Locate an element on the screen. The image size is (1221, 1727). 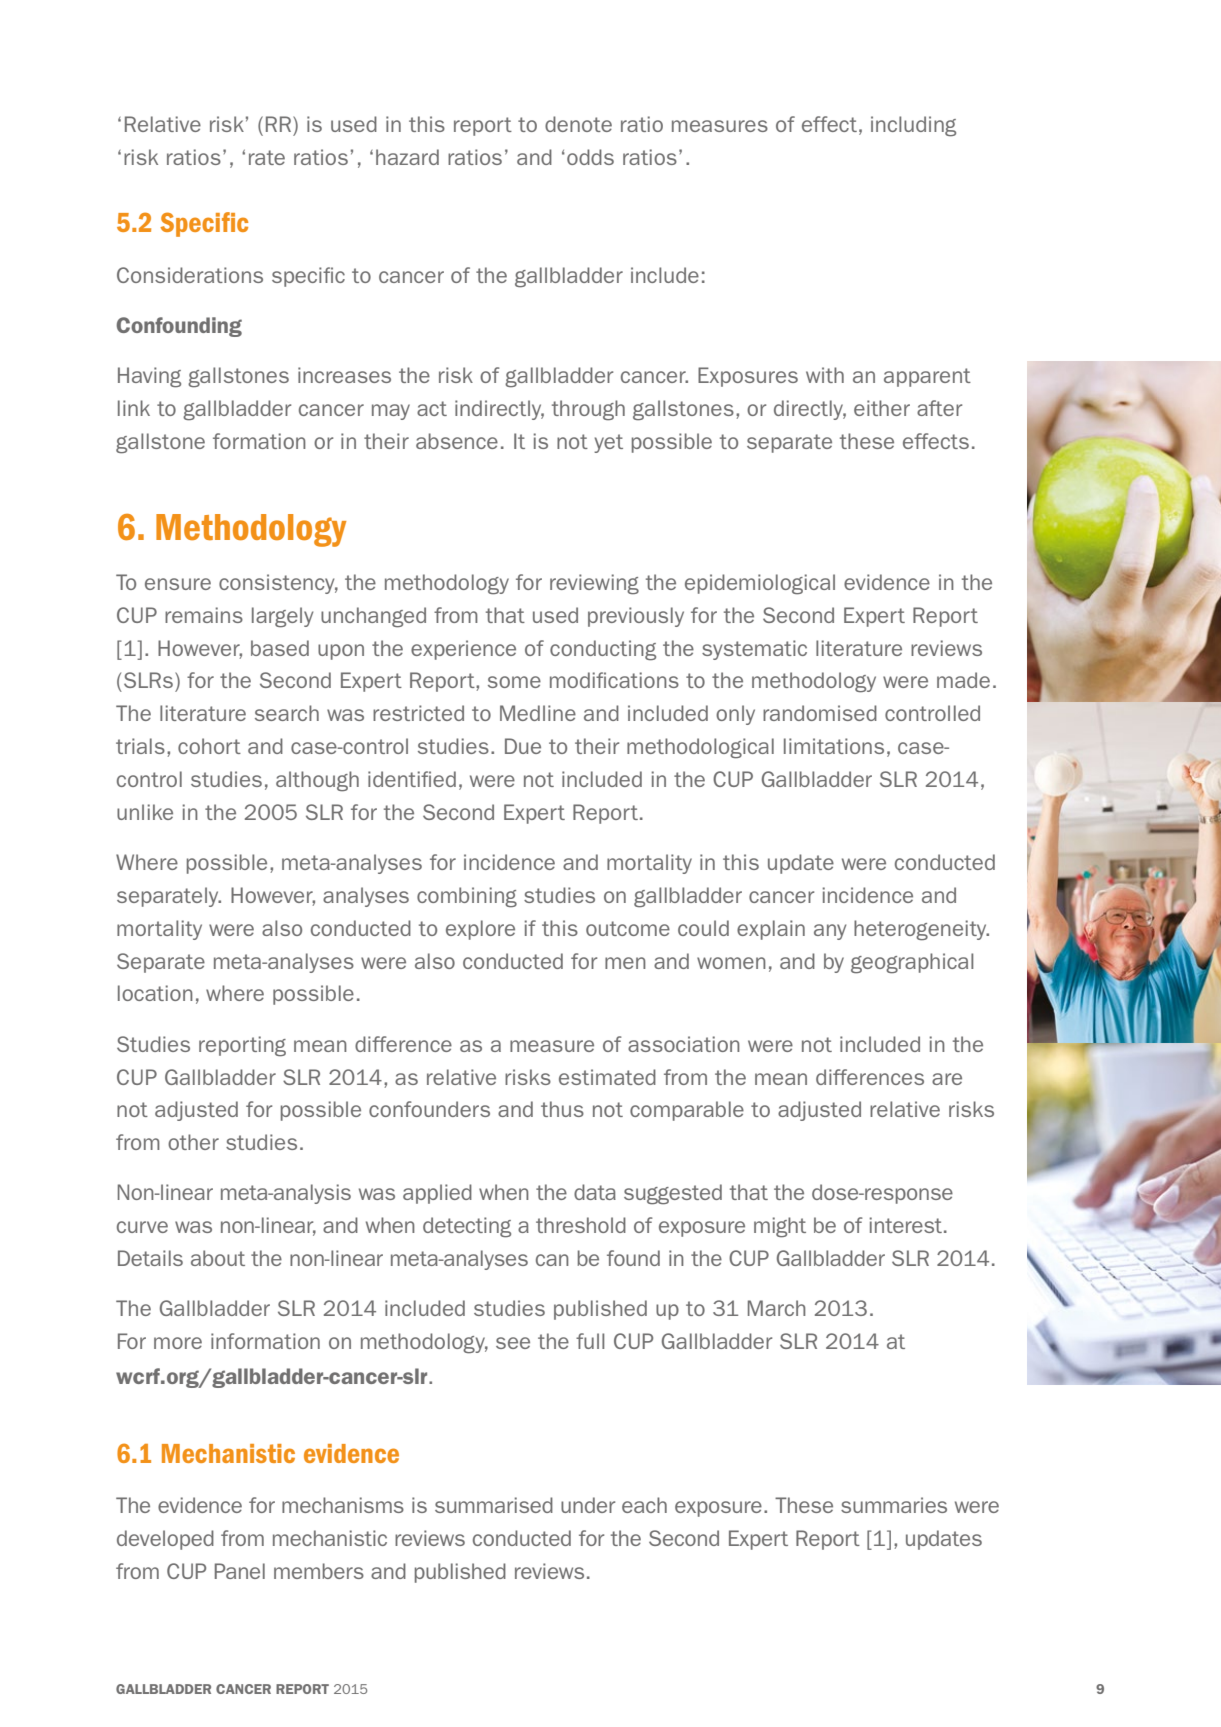
Panel is located at coordinates (240, 1571).
